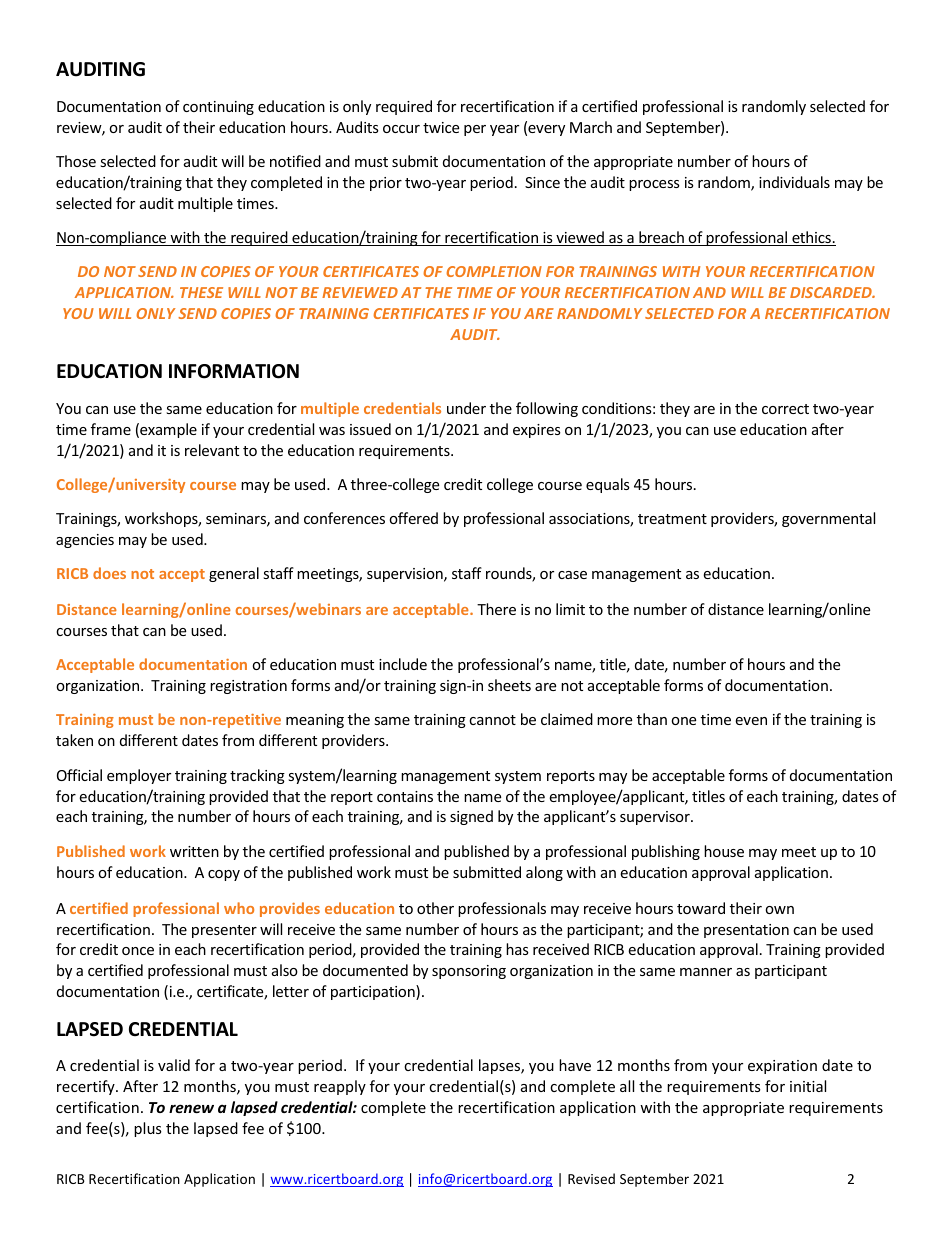 Image resolution: width=952 pixels, height=1233 pixels. Describe the element at coordinates (794, 182) in the screenshot. I see `individuals` at that location.
